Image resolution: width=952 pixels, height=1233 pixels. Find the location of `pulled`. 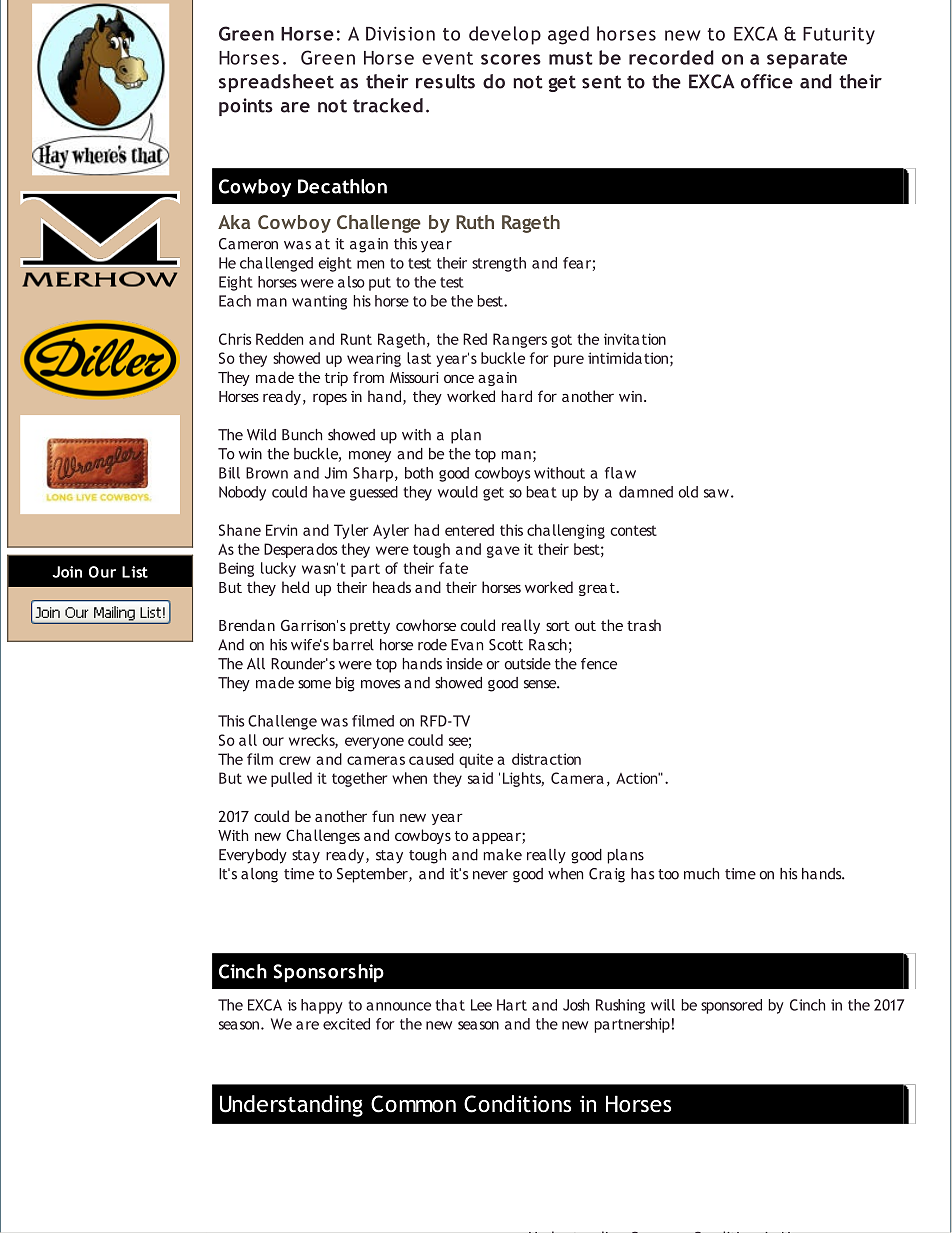

pulled is located at coordinates (291, 779).
